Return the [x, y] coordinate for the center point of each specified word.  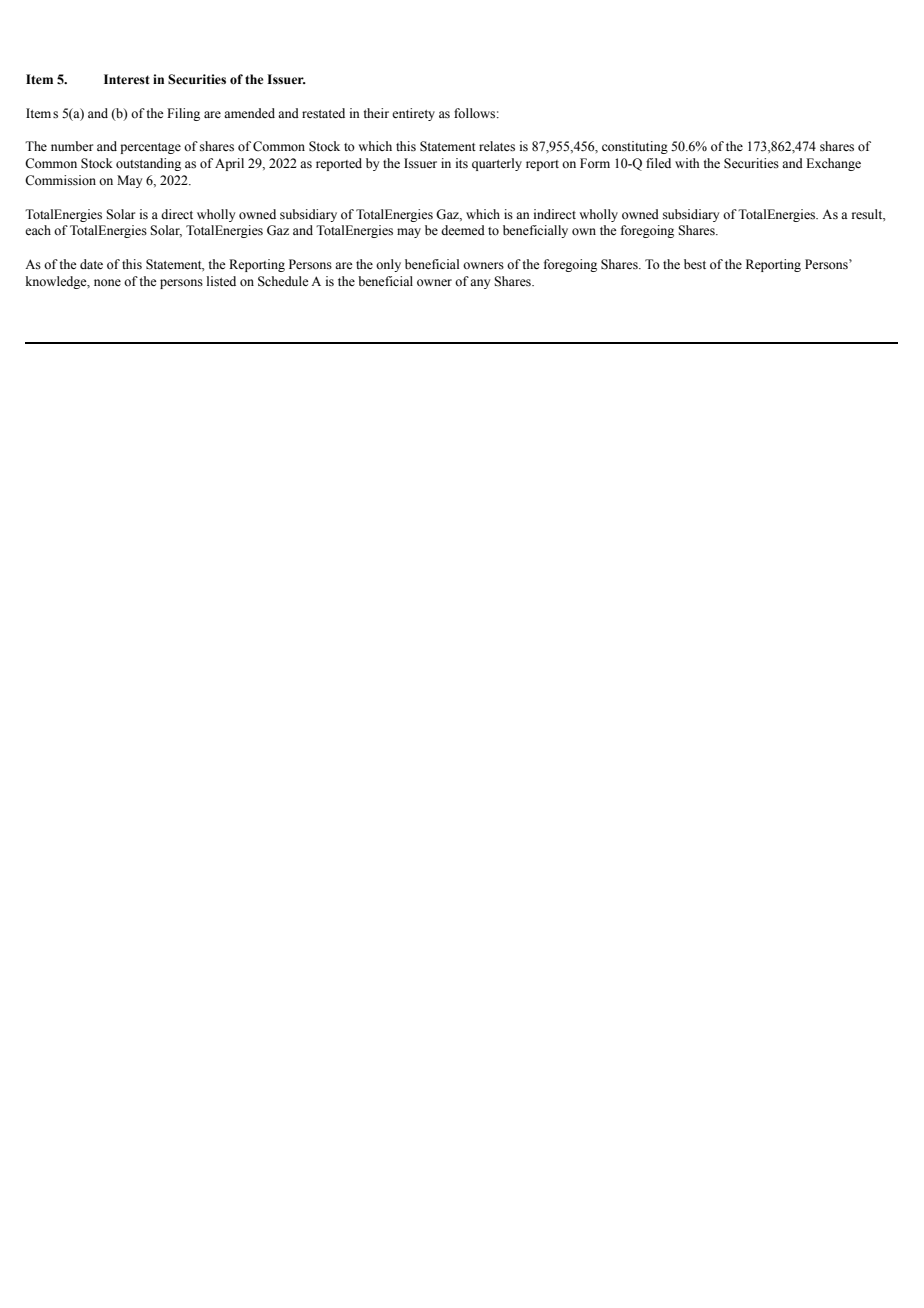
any [480, 284]
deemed [463, 230]
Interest [127, 79]
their [376, 113]
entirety [413, 114]
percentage [150, 148]
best [695, 264]
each [38, 230]
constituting [635, 147]
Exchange [833, 164]
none [107, 282]
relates [497, 146]
